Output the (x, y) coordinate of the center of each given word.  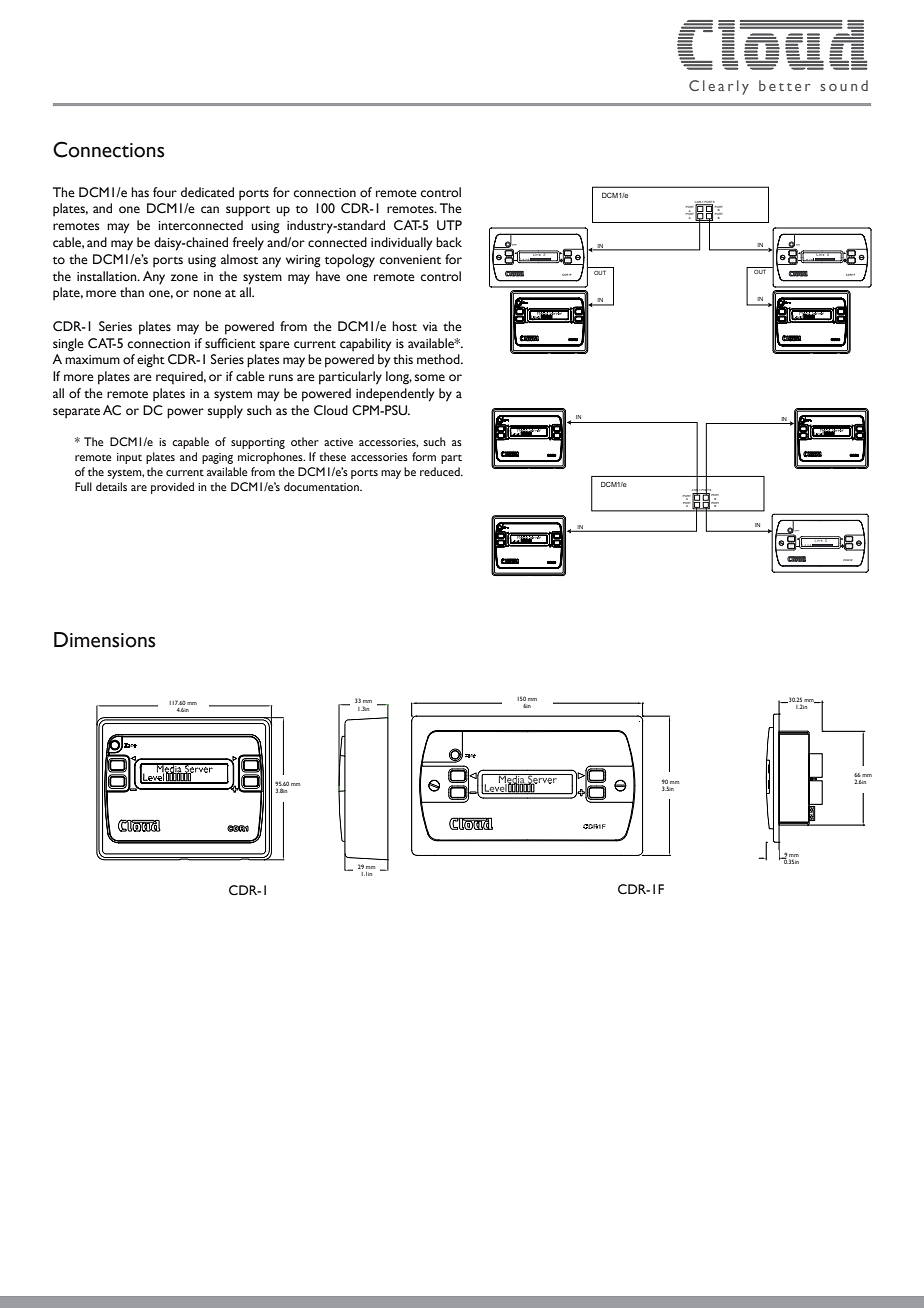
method (439, 359)
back (449, 242)
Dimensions (105, 640)
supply (225, 412)
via (430, 326)
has (140, 192)
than (132, 292)
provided (172, 488)
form (424, 456)
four (165, 192)
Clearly (719, 87)
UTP (449, 225)
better (784, 85)
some (430, 378)
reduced (441, 471)
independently (395, 395)
